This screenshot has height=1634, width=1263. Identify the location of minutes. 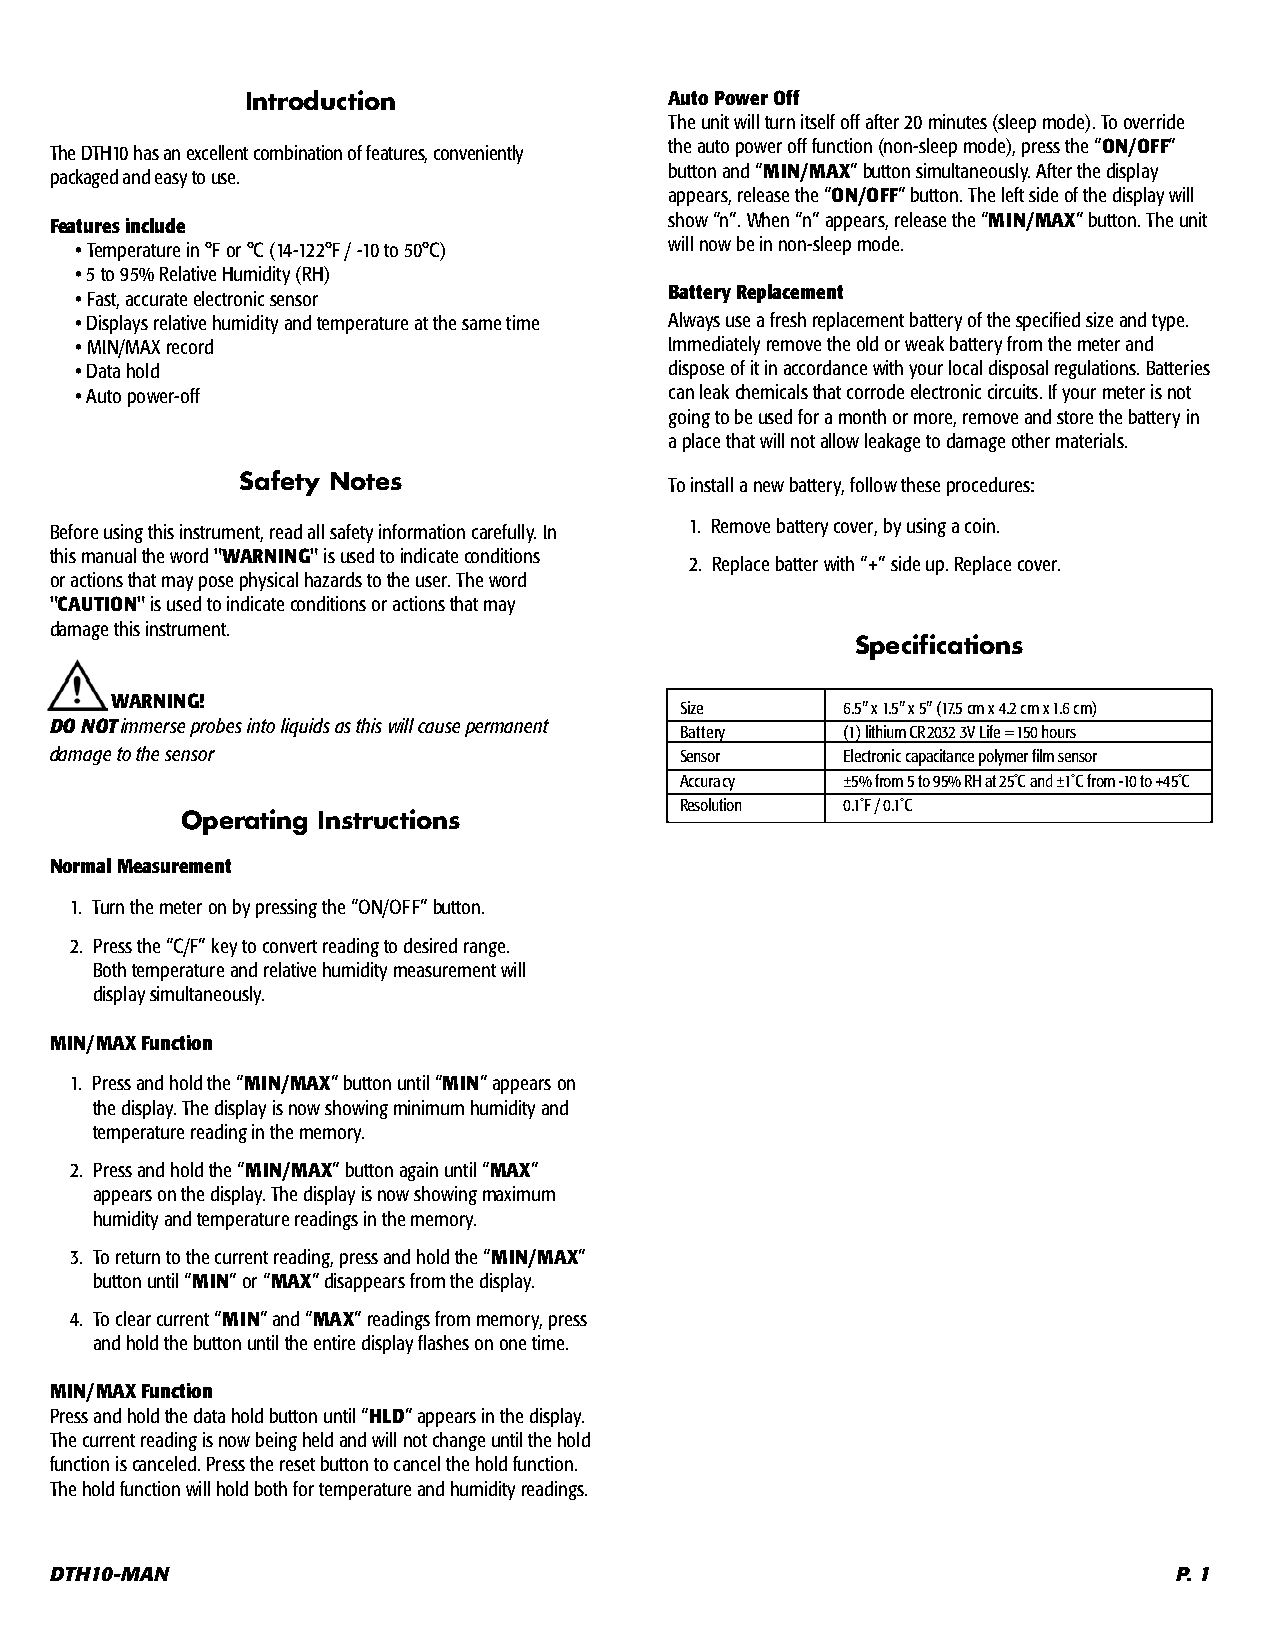
(958, 121).
